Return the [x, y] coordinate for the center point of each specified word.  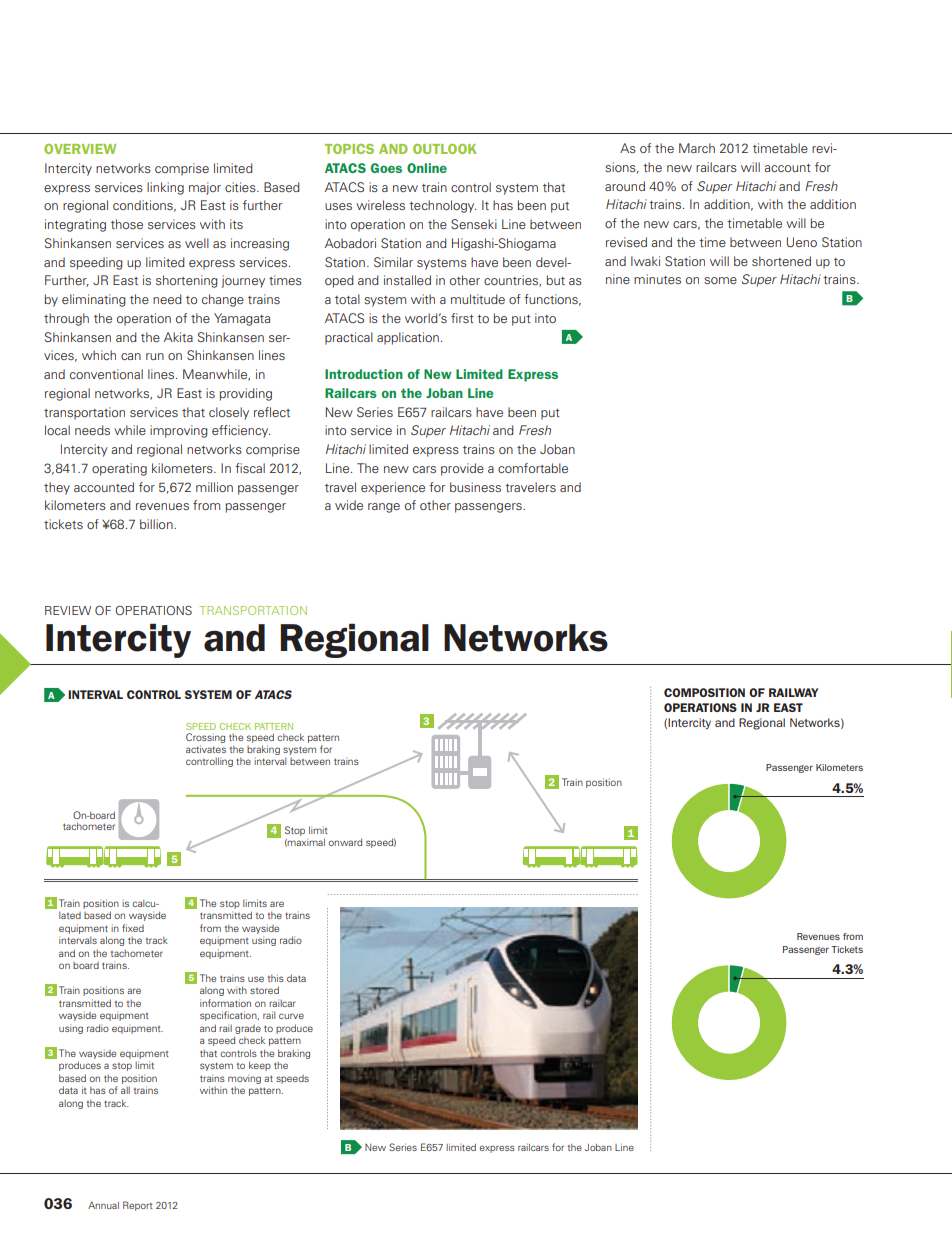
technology [442, 206]
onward [345, 842]
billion [157, 524]
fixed [133, 928]
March [697, 148]
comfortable [533, 468]
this [276, 978]
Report [137, 1206]
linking [165, 188]
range [384, 508]
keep [260, 1066]
